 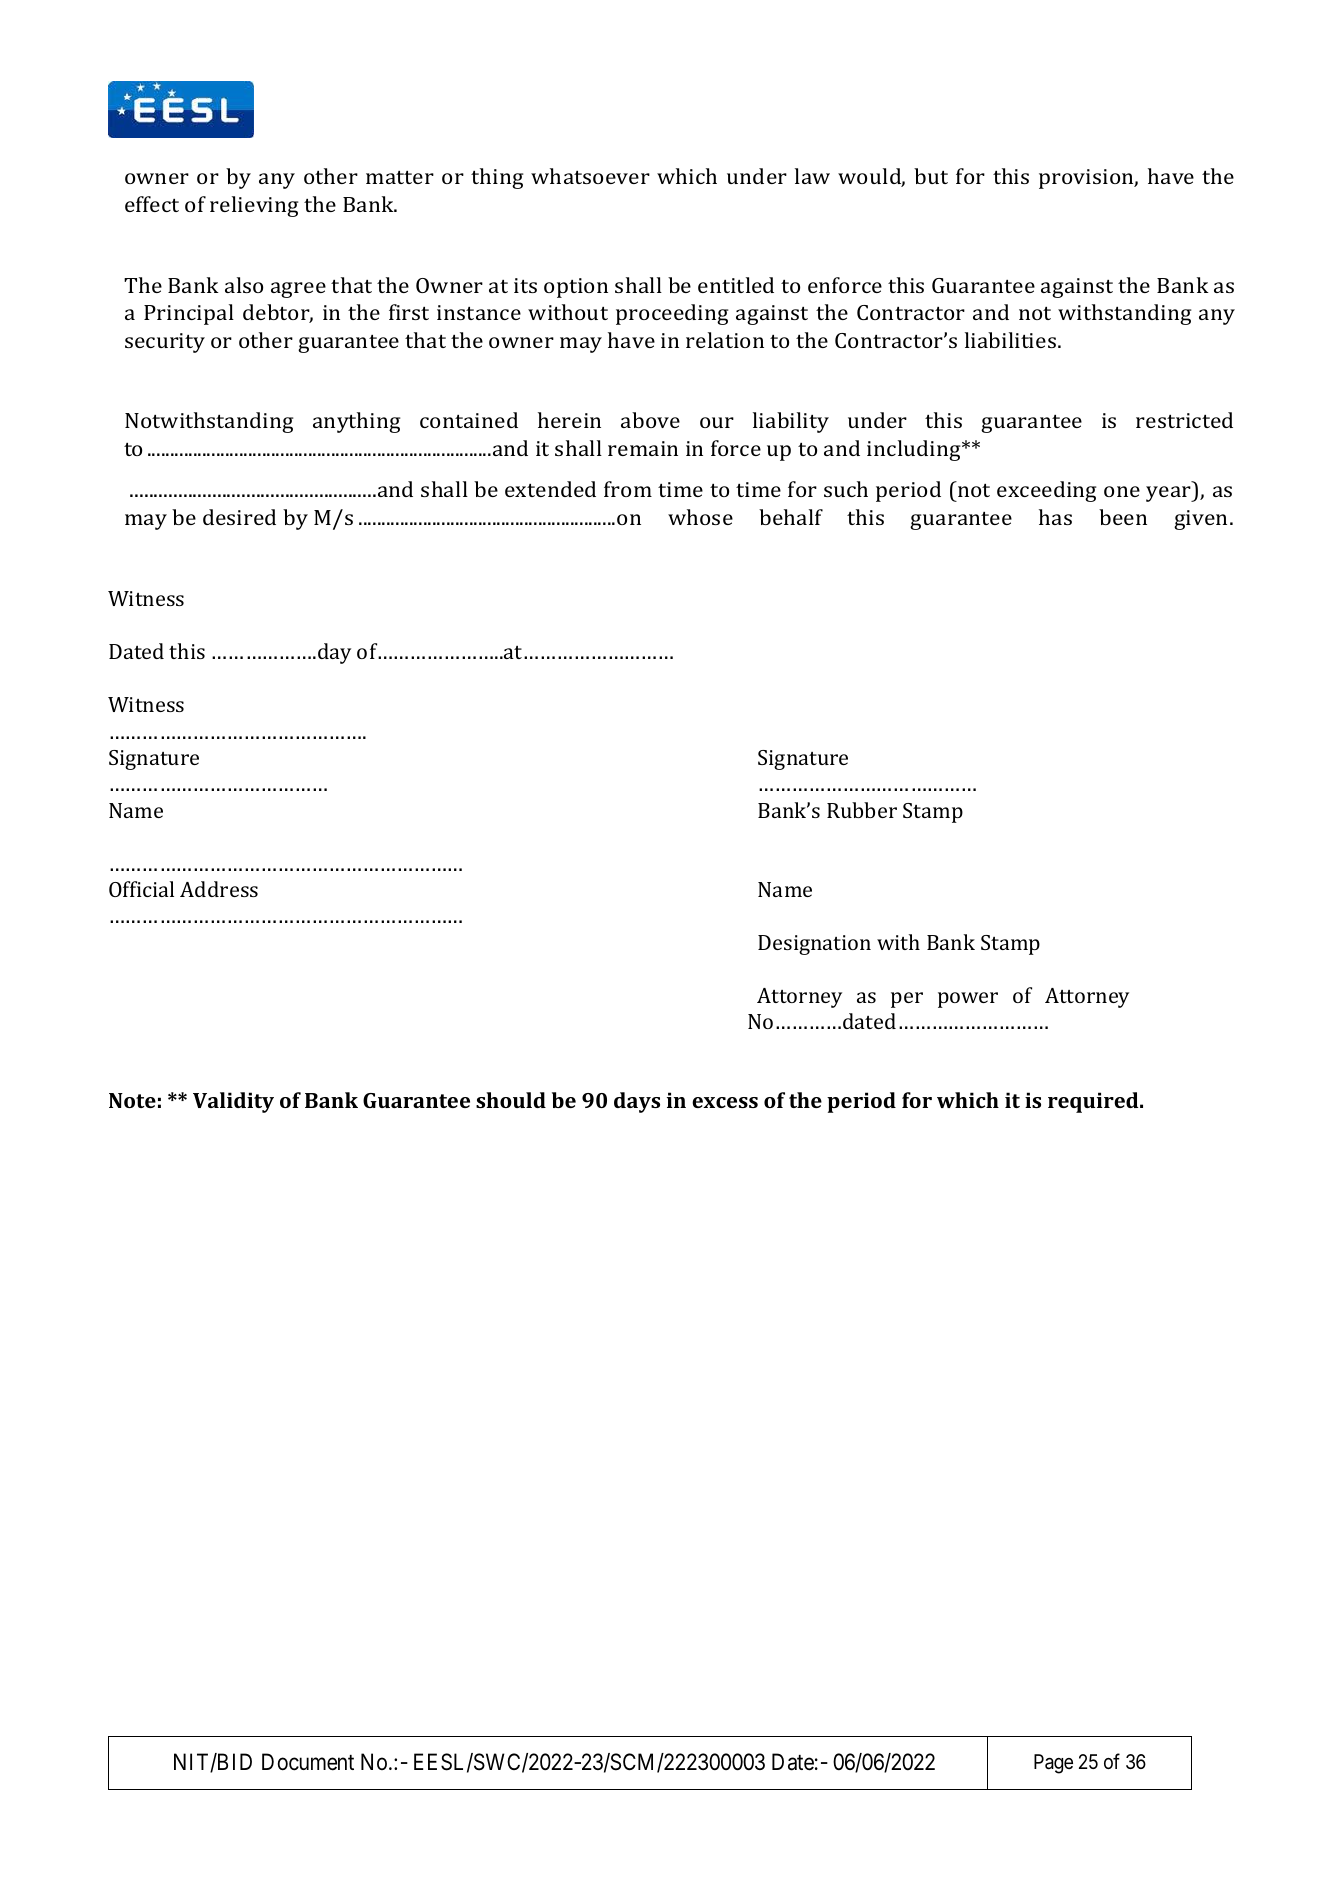 What do you see at coordinates (308, 1762) in the image?
I see `Document` at bounding box center [308, 1762].
